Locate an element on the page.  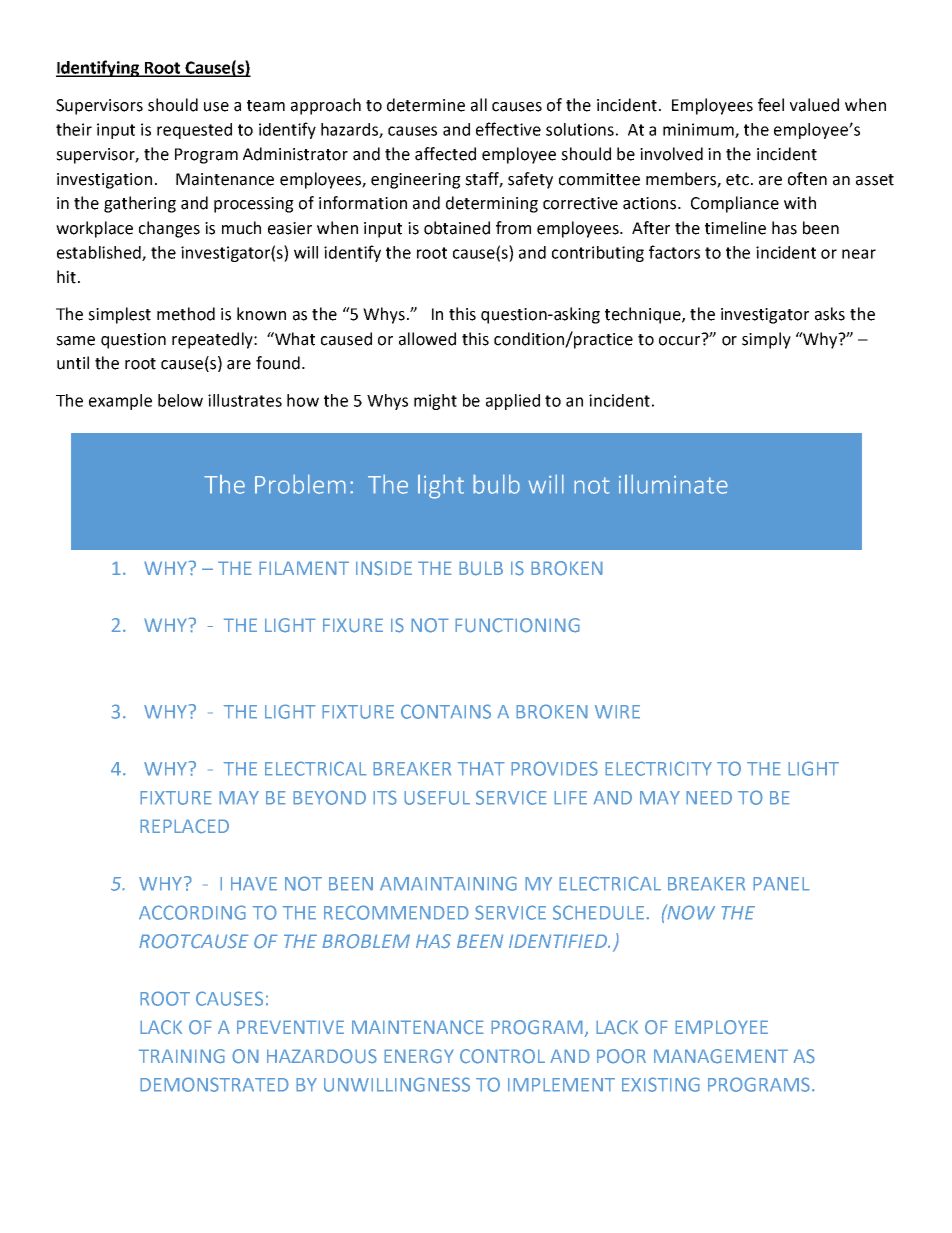
illuminate is located at coordinates (673, 484).
